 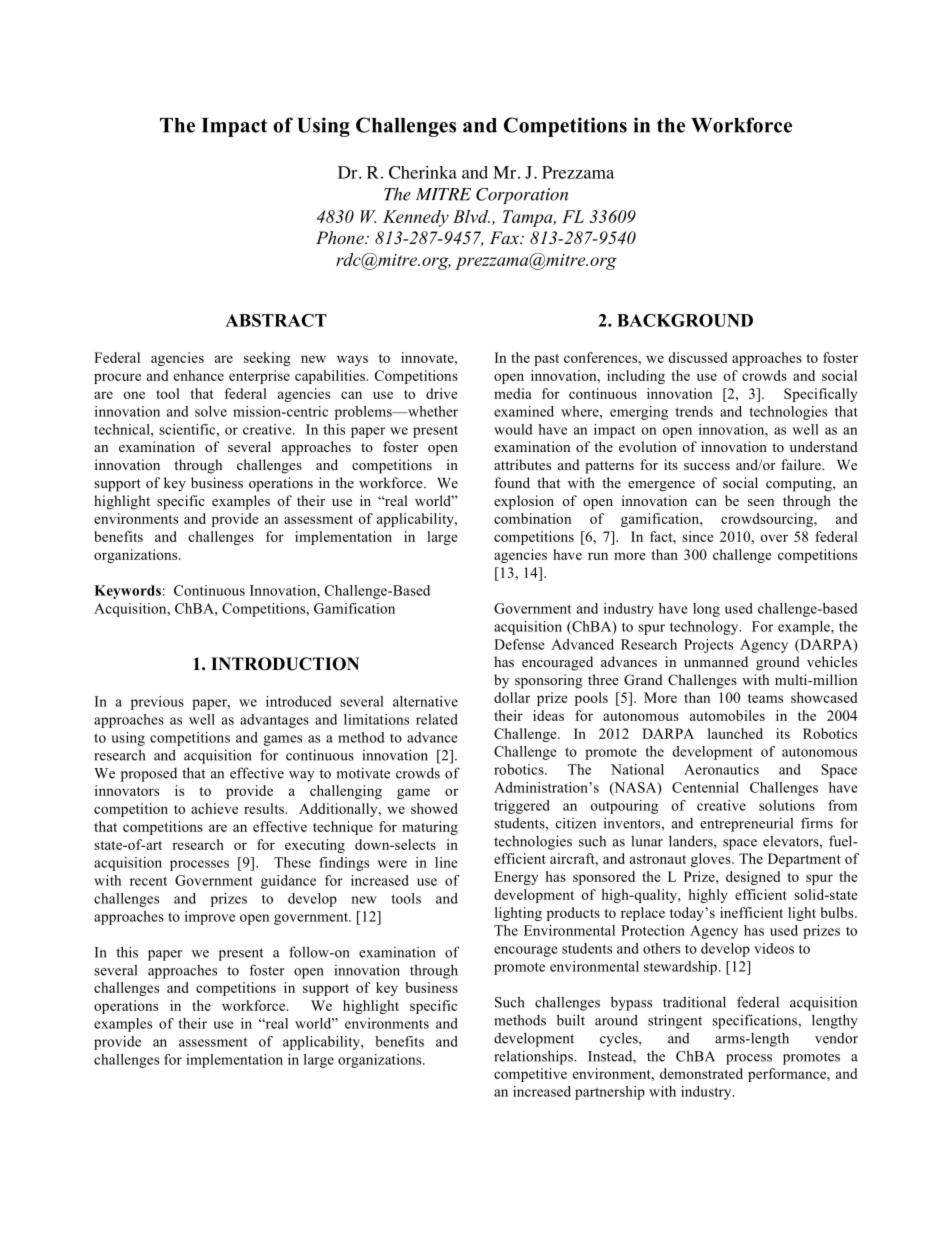 I want to click on triggered, so click(x=522, y=807).
